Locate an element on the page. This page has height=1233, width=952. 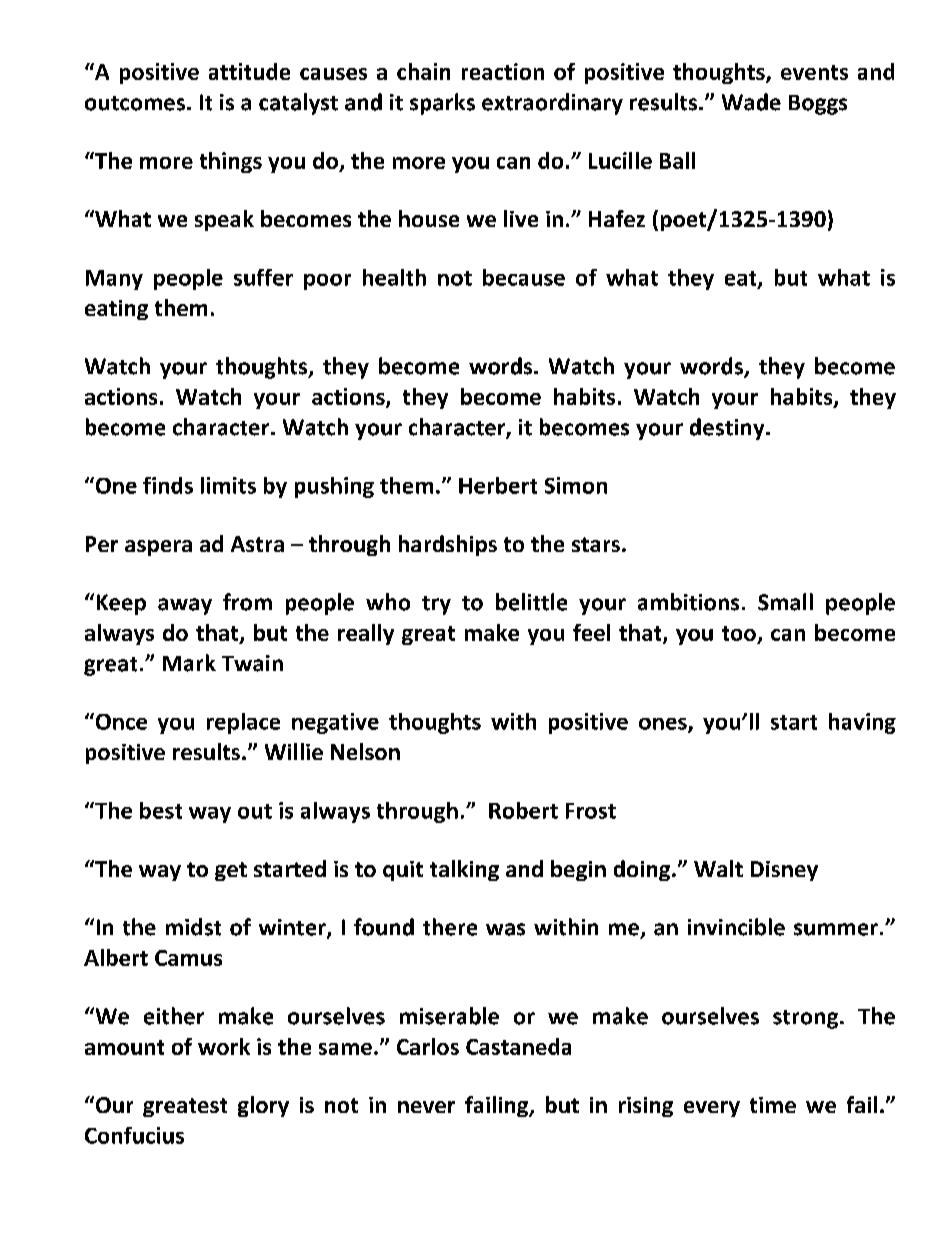
Wade is located at coordinates (751, 102).
